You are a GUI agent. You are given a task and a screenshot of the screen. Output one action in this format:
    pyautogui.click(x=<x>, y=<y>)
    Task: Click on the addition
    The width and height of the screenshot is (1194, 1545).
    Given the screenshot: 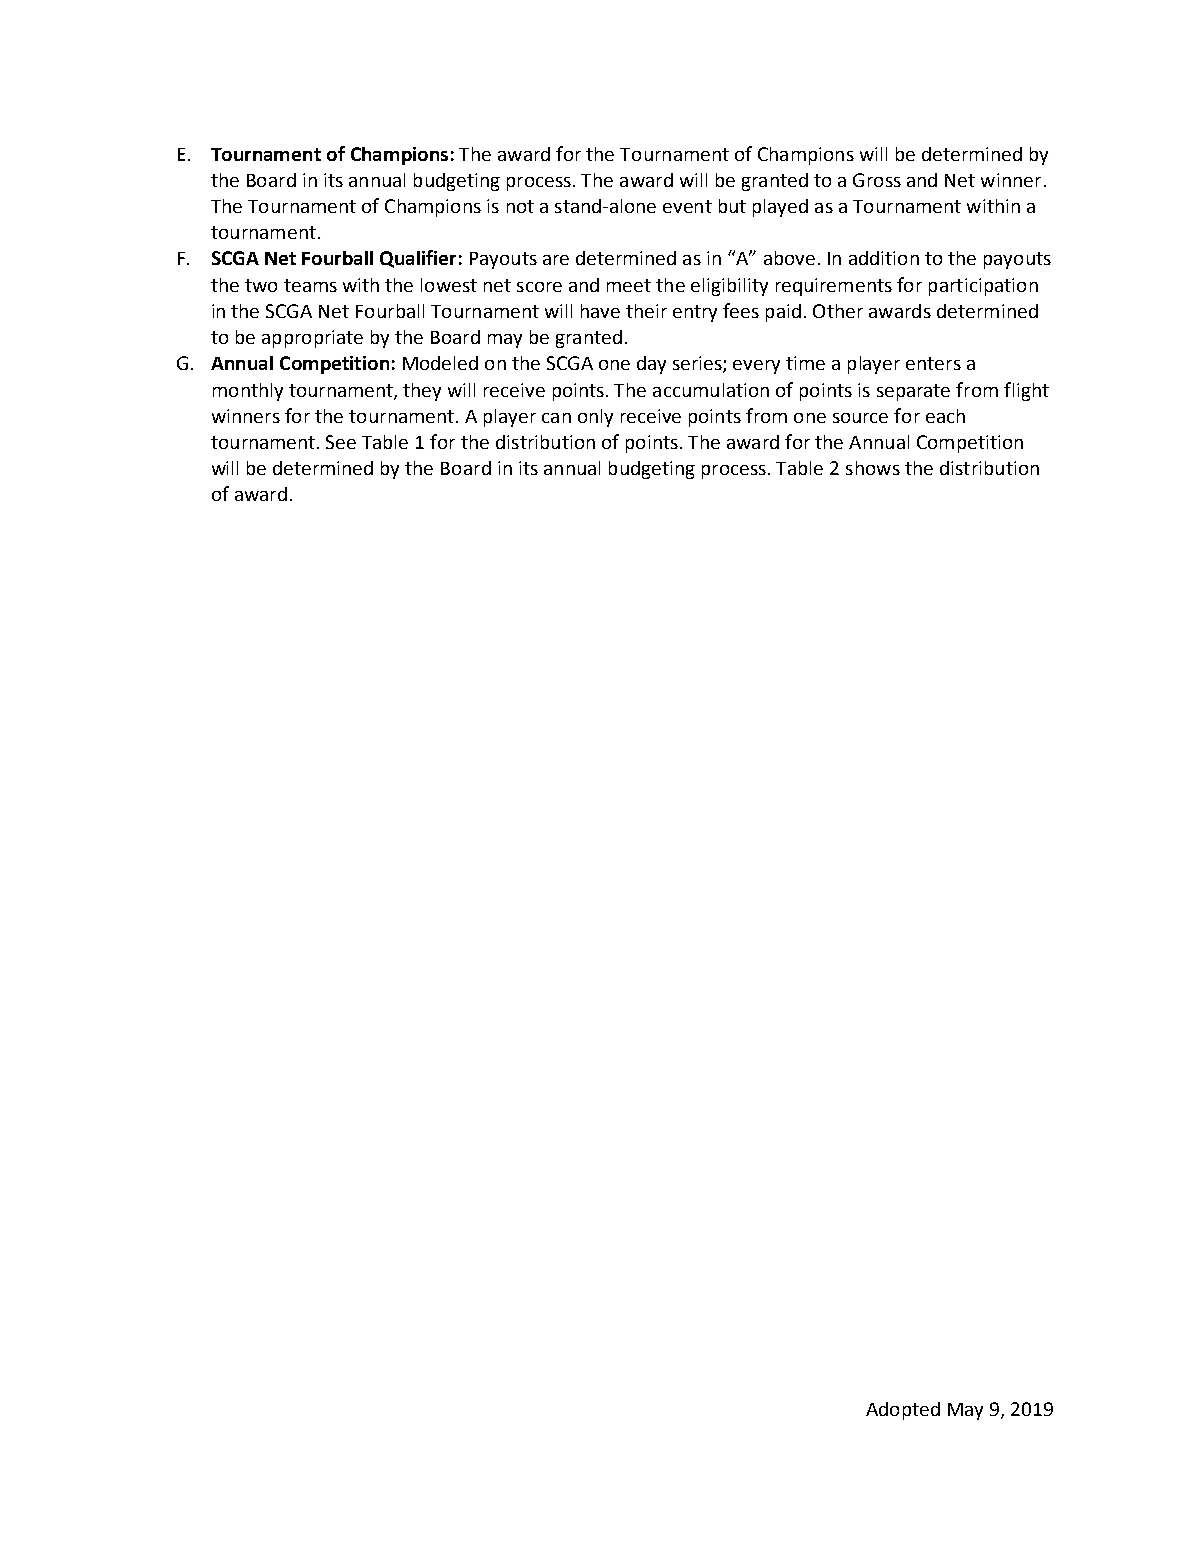 What is the action you would take?
    pyautogui.click(x=884, y=258)
